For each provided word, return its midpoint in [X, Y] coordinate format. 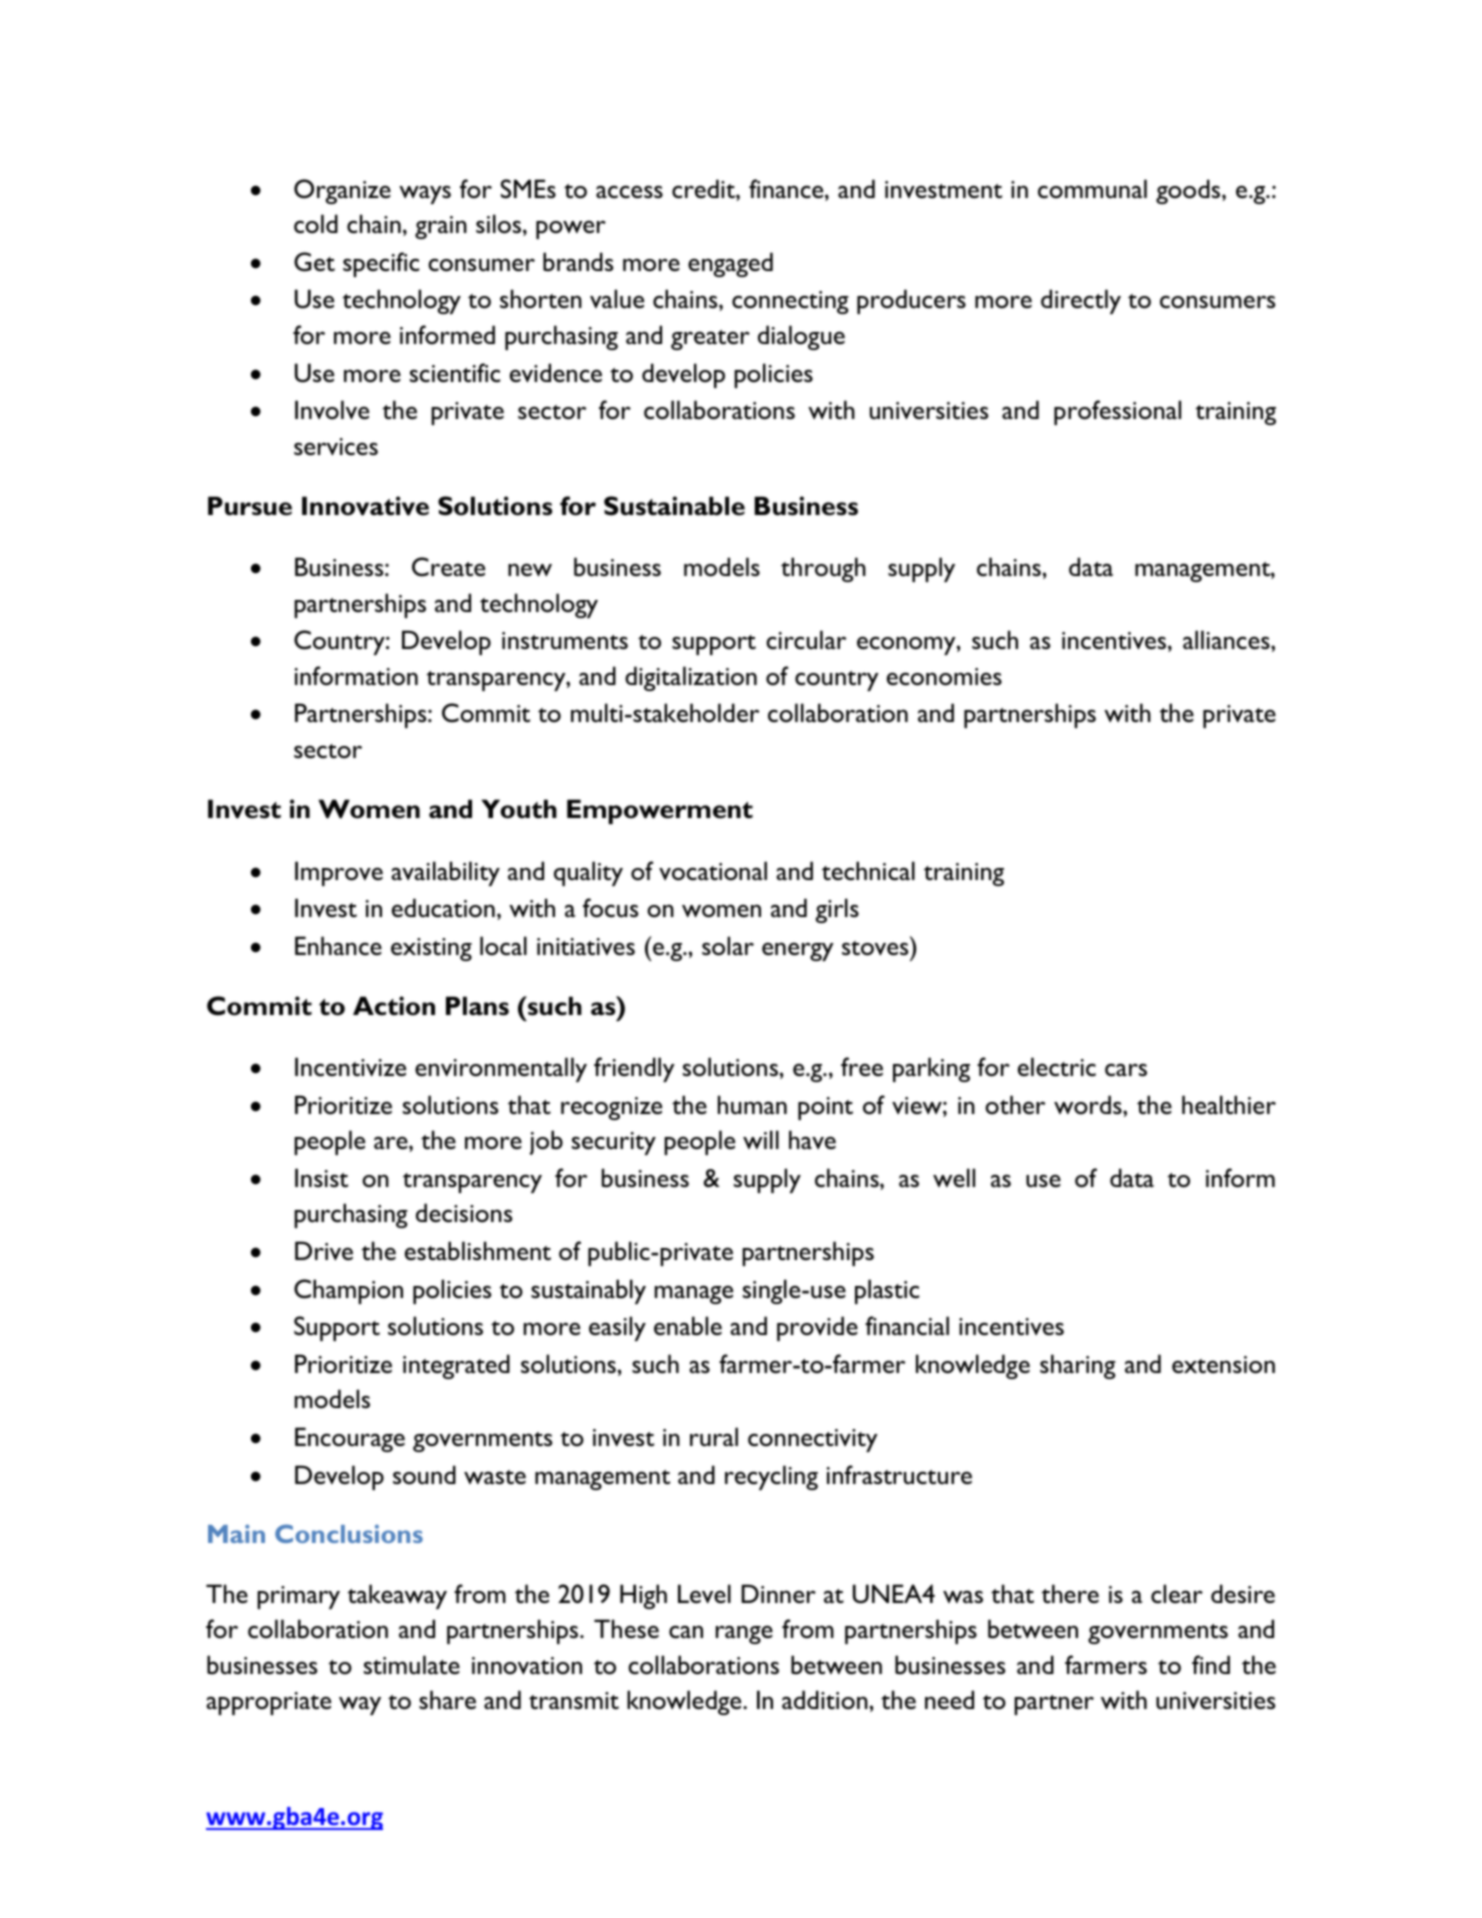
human [752, 1104]
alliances [1227, 639]
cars [1126, 1070]
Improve [339, 873]
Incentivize [350, 1067]
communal [1092, 188]
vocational [713, 871]
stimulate [412, 1664]
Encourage [350, 1439]
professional [1117, 412]
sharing [1078, 1366]
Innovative [365, 506]
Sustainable [674, 506]
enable [688, 1326]
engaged [730, 264]
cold [316, 224]
